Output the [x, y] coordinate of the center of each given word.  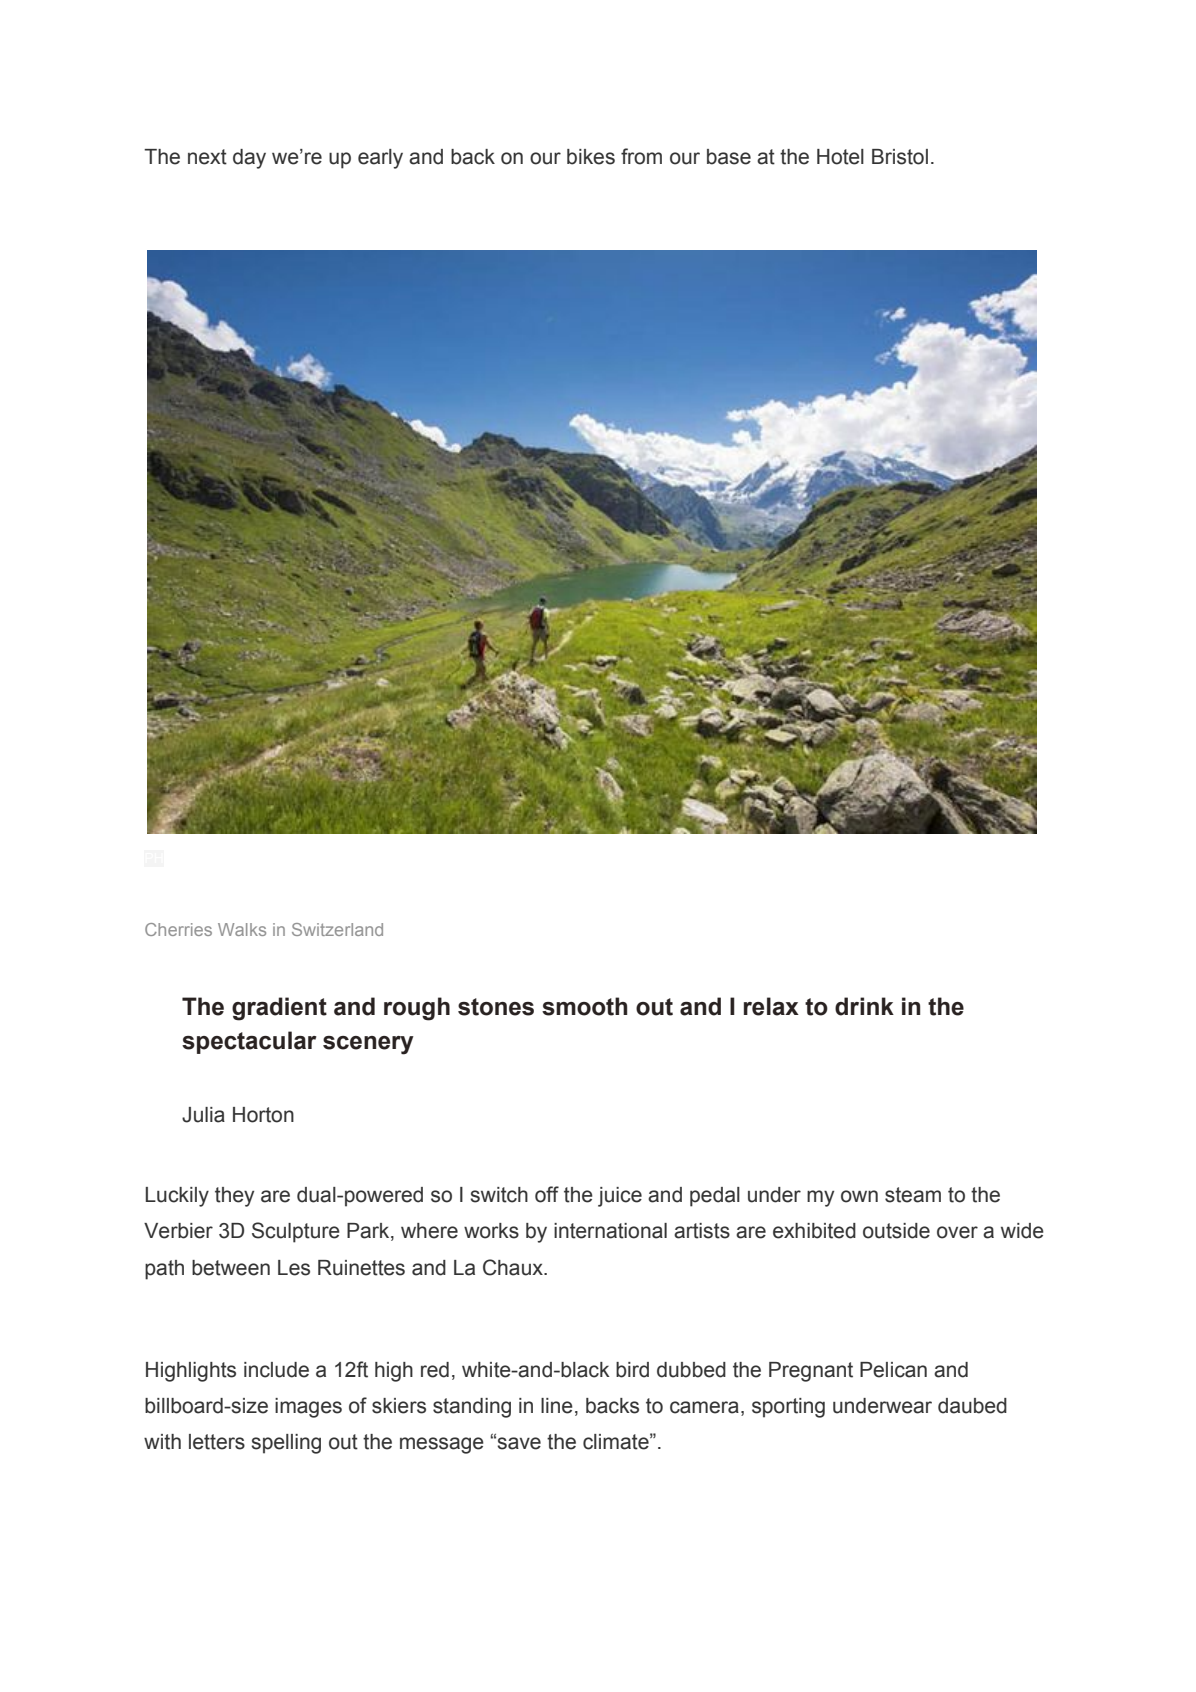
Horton [263, 1115]
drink [864, 1006]
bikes [591, 157]
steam [913, 1195]
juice [620, 1197]
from [641, 156]
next [207, 157]
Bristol [900, 157]
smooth [584, 1006]
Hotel [840, 157]
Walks [242, 929]
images [308, 1408]
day [249, 159]
